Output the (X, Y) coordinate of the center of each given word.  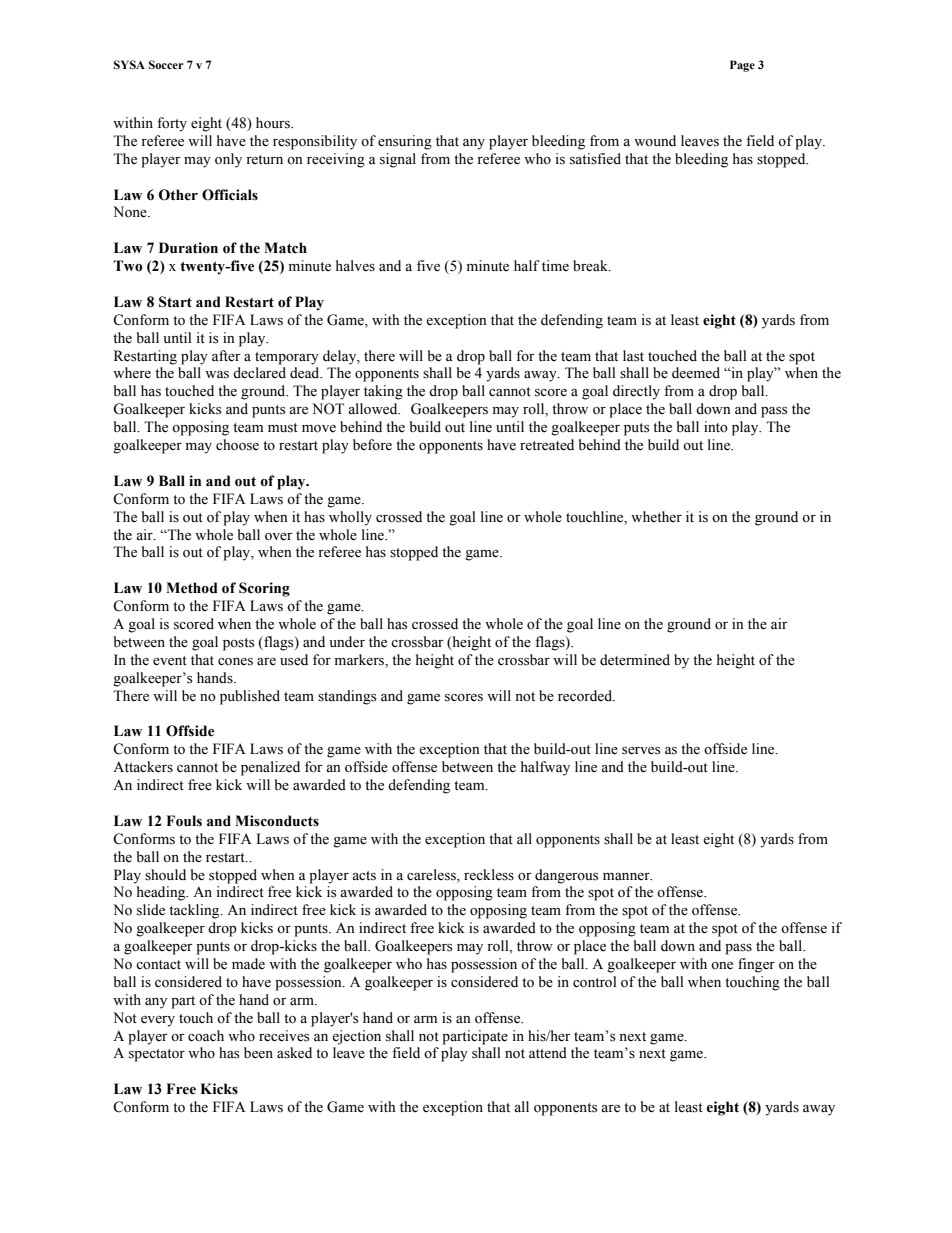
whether (656, 517)
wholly (350, 518)
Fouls (184, 821)
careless (432, 875)
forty (172, 124)
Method (192, 588)
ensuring (405, 142)
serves (641, 751)
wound (655, 140)
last (633, 356)
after (226, 356)
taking (383, 392)
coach (206, 1036)
